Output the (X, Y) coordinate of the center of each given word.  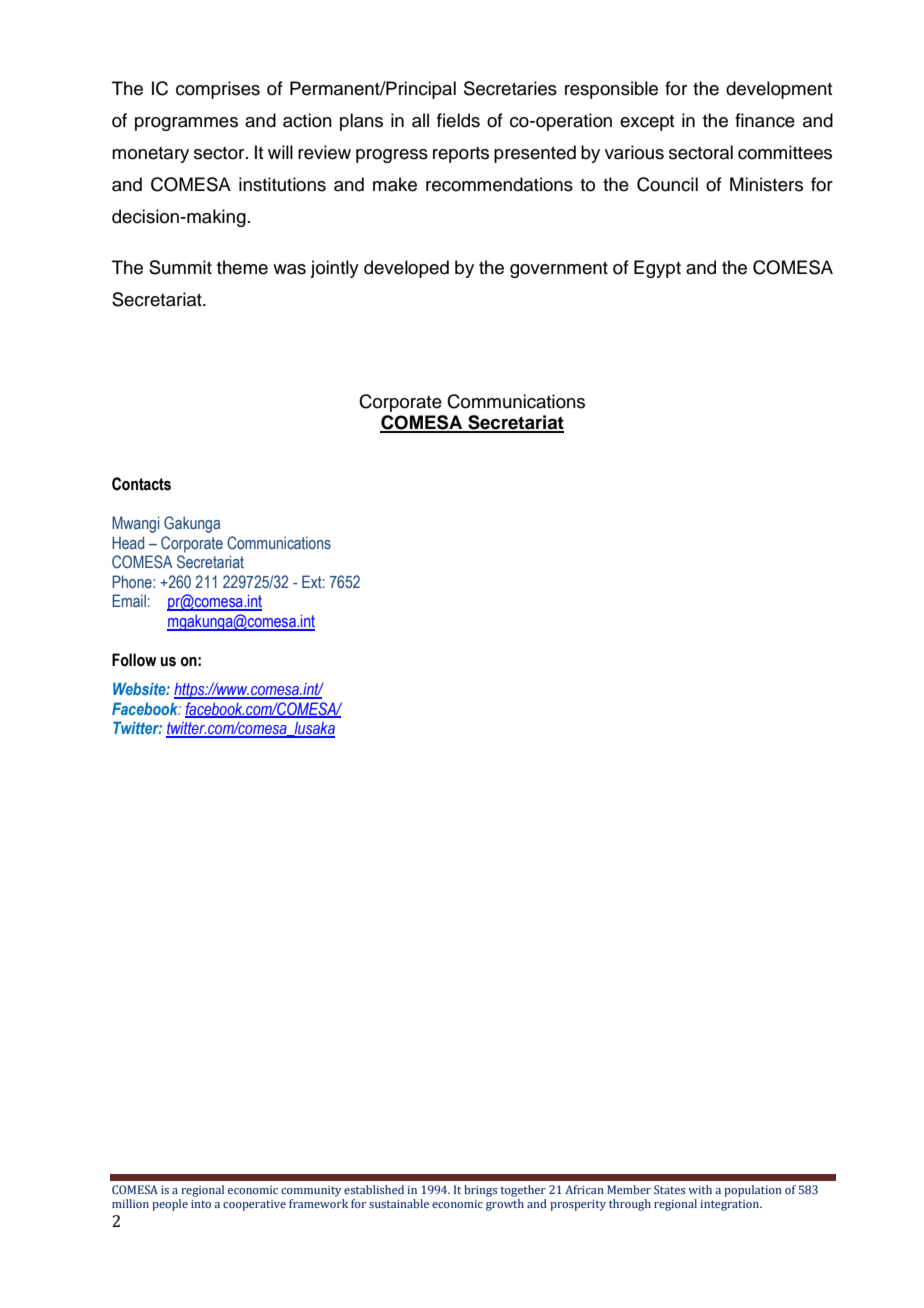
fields (458, 120)
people (170, 1205)
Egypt (657, 269)
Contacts (141, 484)
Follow (134, 660)
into (201, 1204)
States (669, 1189)
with (700, 1189)
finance (765, 120)
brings (480, 1191)
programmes (186, 124)
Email (129, 600)
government (559, 270)
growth (505, 1205)
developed (406, 269)
